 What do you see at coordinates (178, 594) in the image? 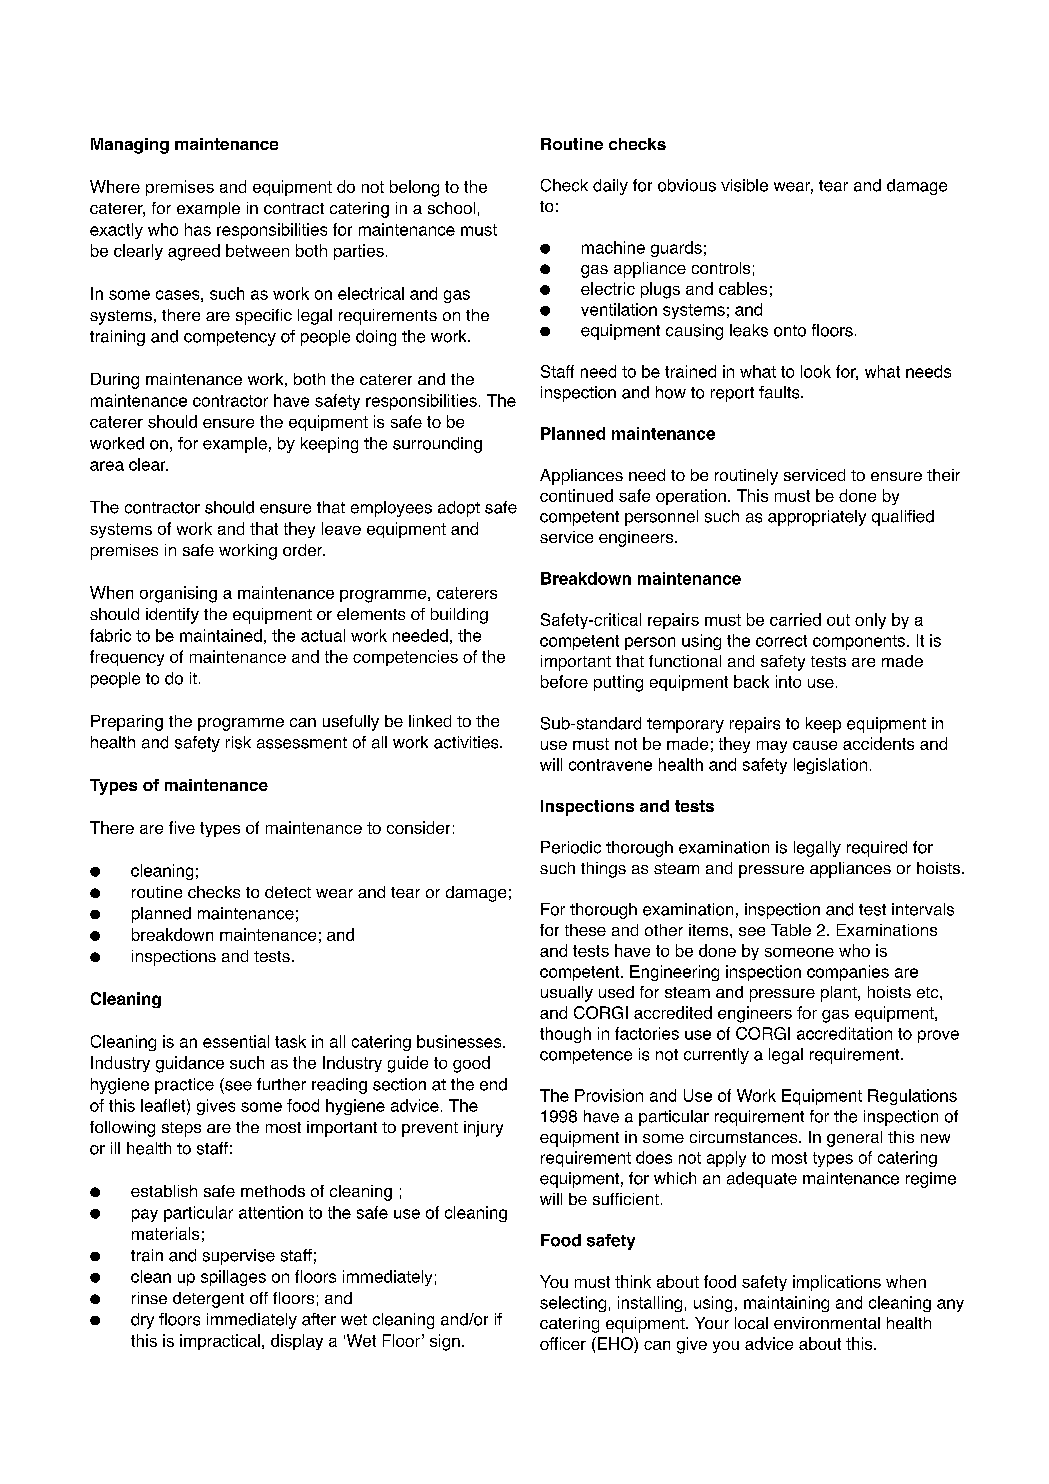
I see `organising` at bounding box center [178, 594].
